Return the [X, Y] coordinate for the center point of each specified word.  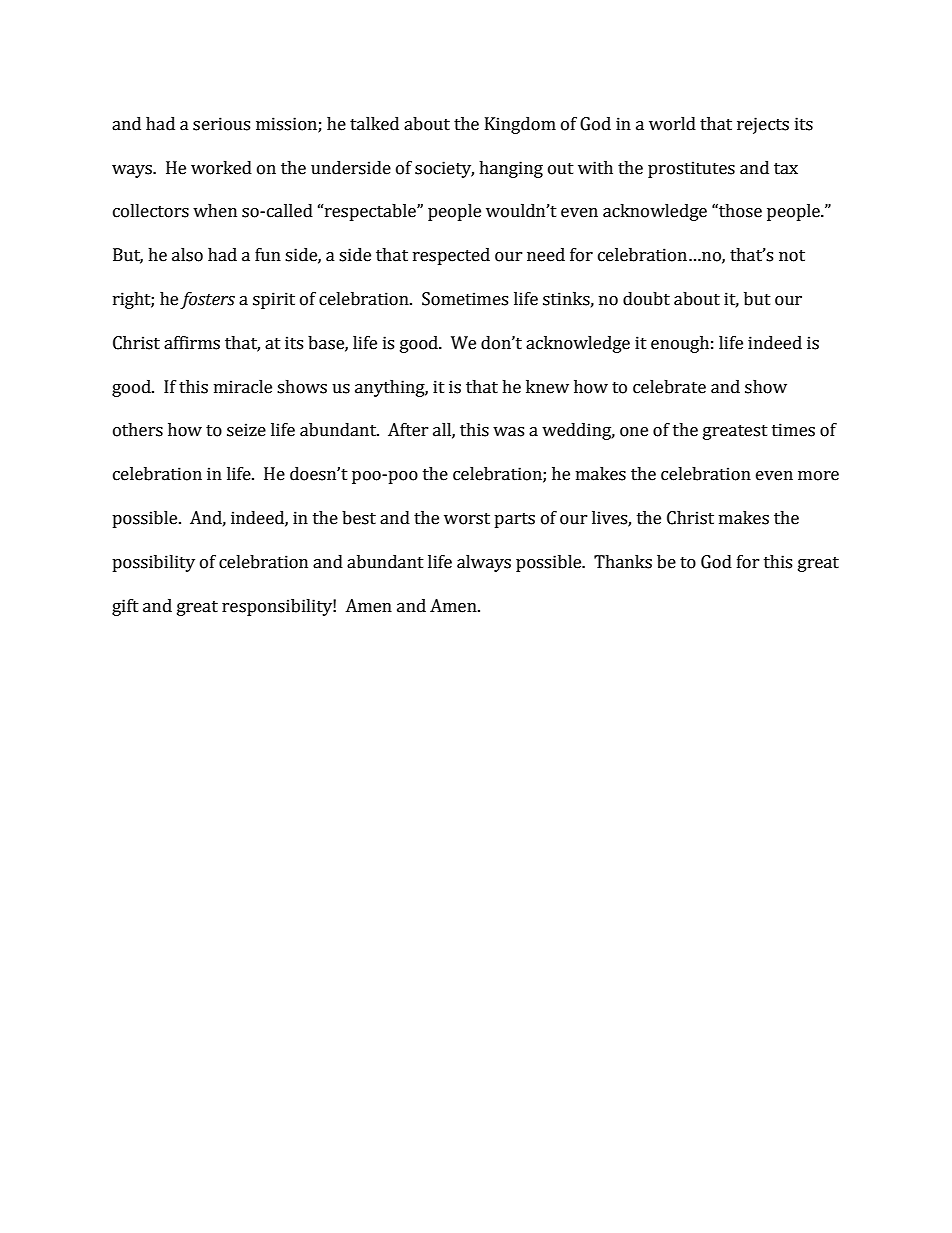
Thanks [623, 562]
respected [451, 256]
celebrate [669, 387]
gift [125, 607]
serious [221, 124]
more [818, 476]
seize [246, 430]
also [187, 255]
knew [547, 387]
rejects [763, 125]
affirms [192, 343]
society [444, 169]
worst [467, 519]
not [792, 256]
